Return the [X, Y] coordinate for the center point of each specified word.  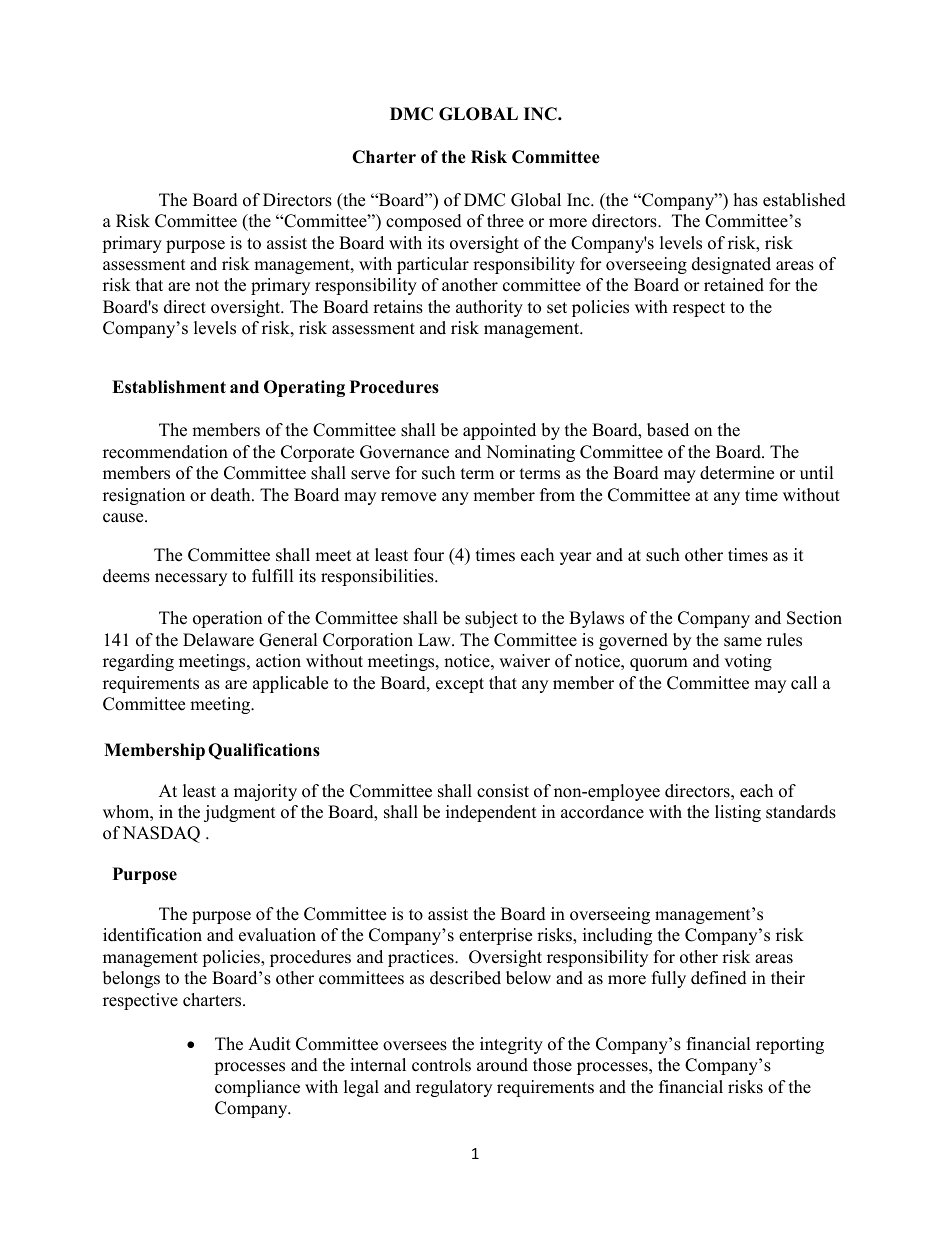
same [743, 642]
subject [491, 619]
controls [441, 1065]
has [746, 200]
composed [424, 222]
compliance [257, 1088]
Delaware [218, 640]
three [505, 221]
